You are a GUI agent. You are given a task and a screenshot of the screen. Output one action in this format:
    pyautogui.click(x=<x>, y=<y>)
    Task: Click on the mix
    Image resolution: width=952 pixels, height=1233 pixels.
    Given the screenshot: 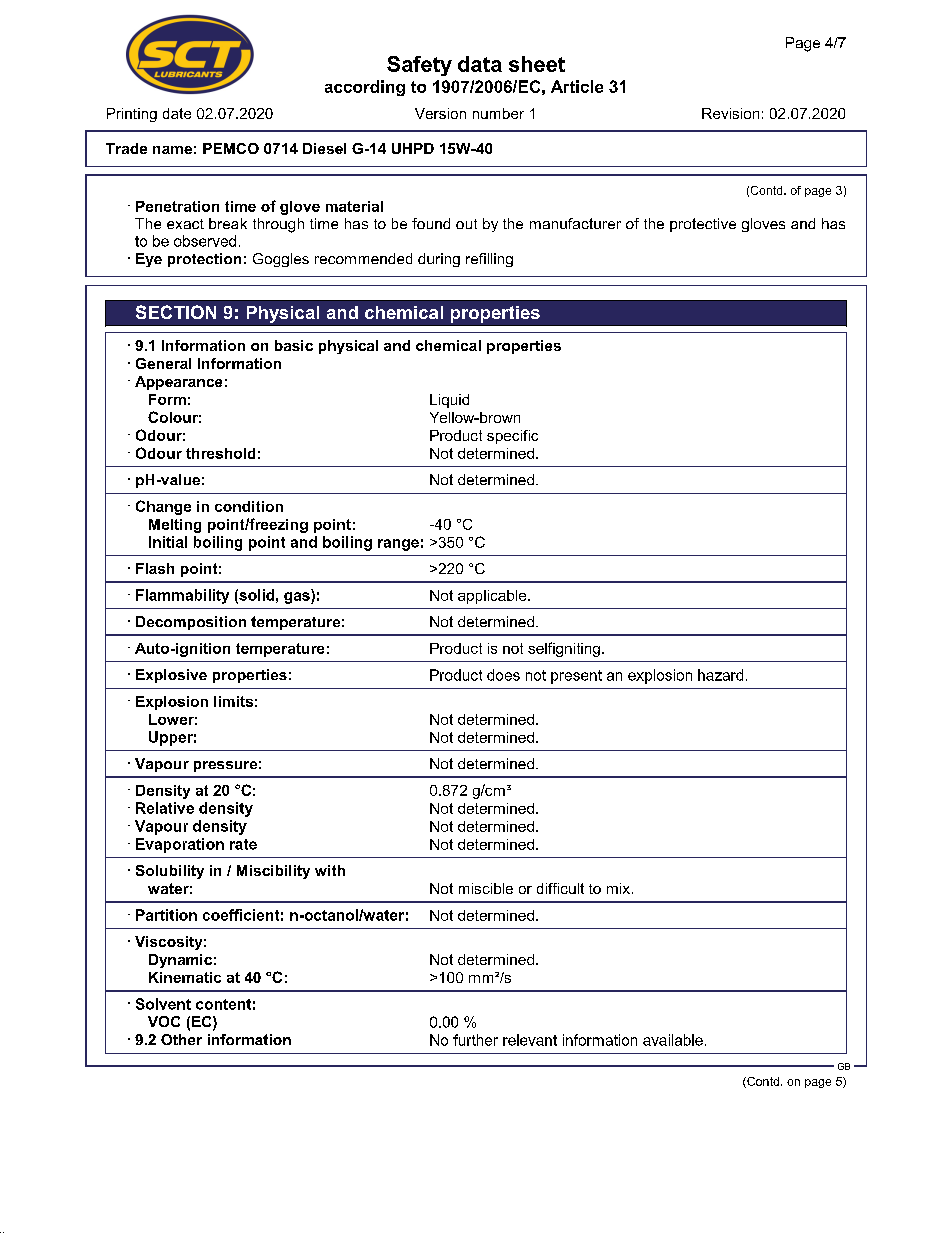 What is the action you would take?
    pyautogui.click(x=618, y=888)
